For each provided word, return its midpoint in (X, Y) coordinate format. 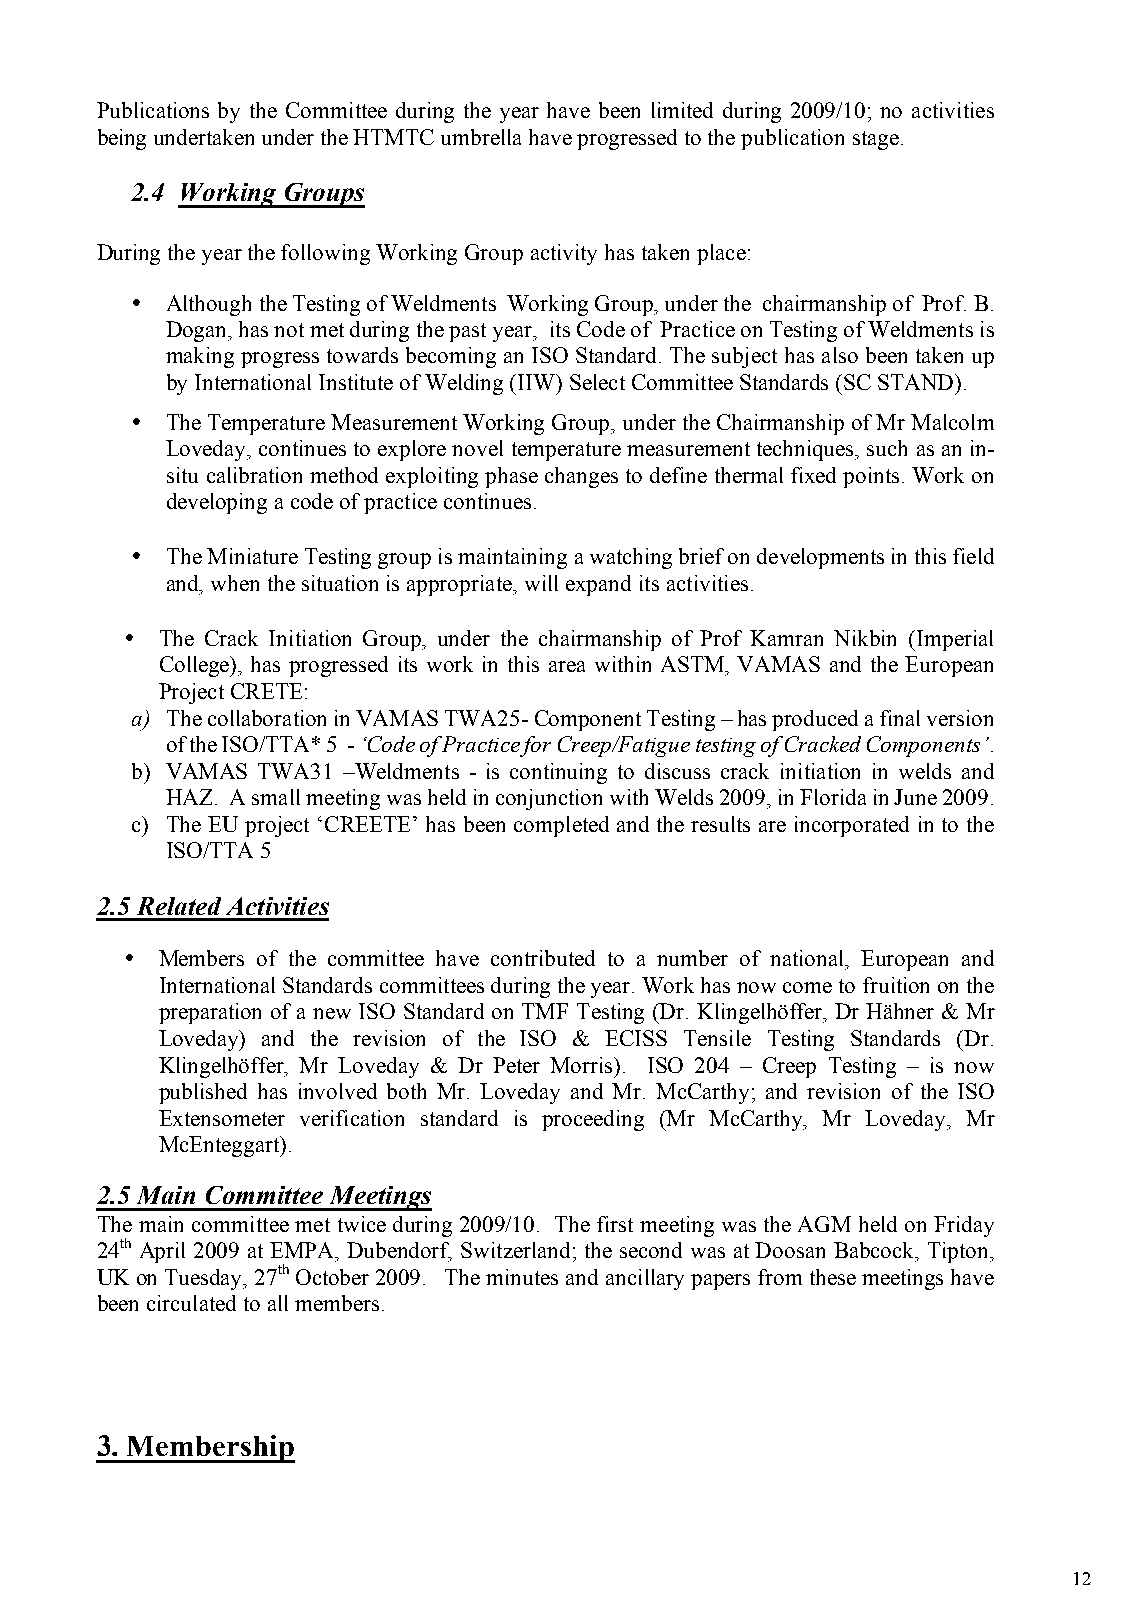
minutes (522, 1277)
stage (876, 140)
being (122, 139)
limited (682, 110)
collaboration (267, 718)
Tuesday (205, 1279)
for (535, 746)
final (900, 718)
